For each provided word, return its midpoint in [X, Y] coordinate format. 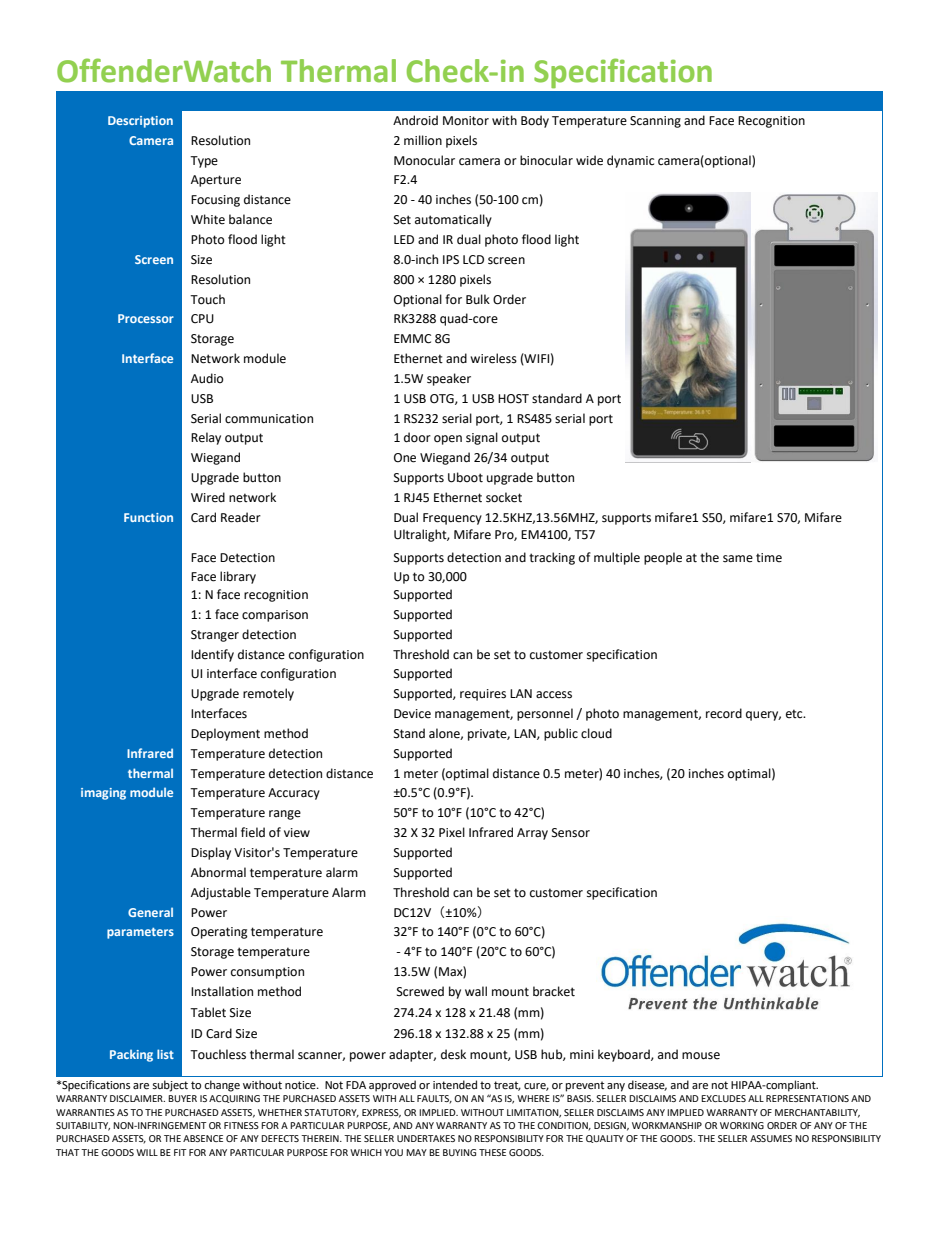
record [724, 713]
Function [148, 517]
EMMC [412, 339]
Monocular [424, 160]
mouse [701, 1056]
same [738, 559]
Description [140, 122]
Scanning [655, 122]
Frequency [452, 519]
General [150, 912]
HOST [513, 399]
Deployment [225, 734]
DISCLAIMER [137, 1098]
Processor [146, 318]
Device [412, 714]
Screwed [420, 991]
